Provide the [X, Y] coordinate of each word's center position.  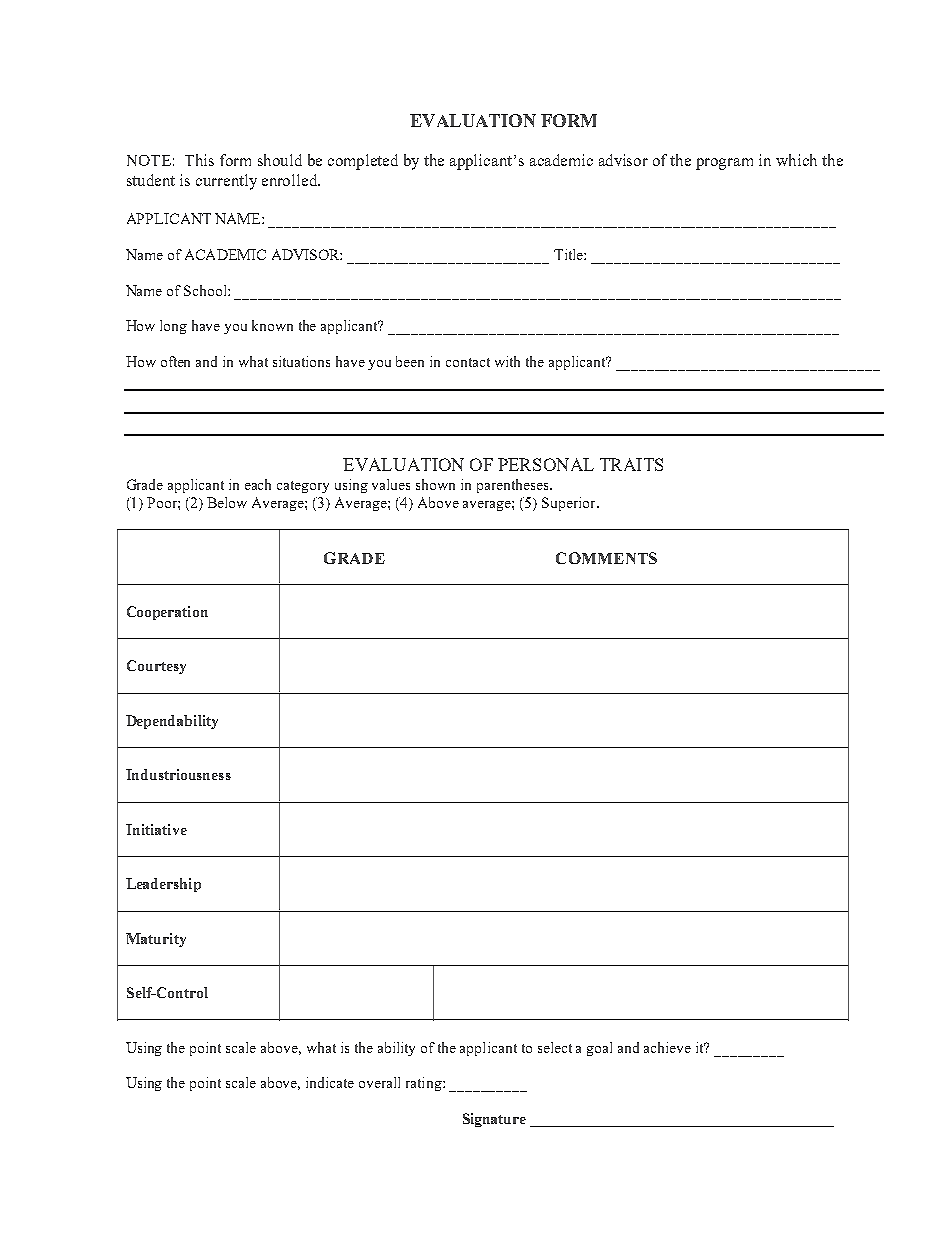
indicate [330, 1082]
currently [226, 182]
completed [363, 162]
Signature [494, 1120]
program [724, 164]
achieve [667, 1047]
